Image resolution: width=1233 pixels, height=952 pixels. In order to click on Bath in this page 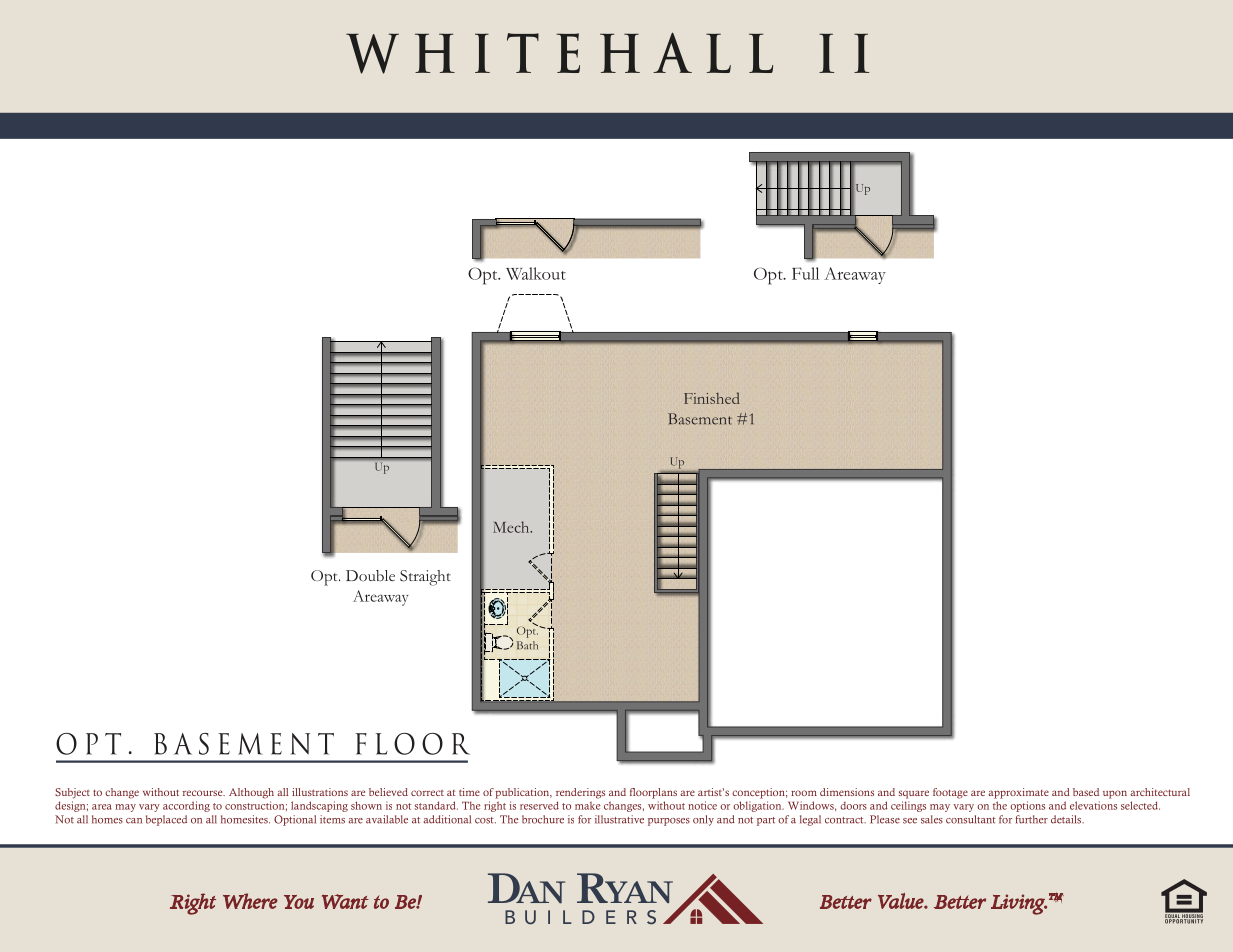, I will do `click(527, 645)`.
